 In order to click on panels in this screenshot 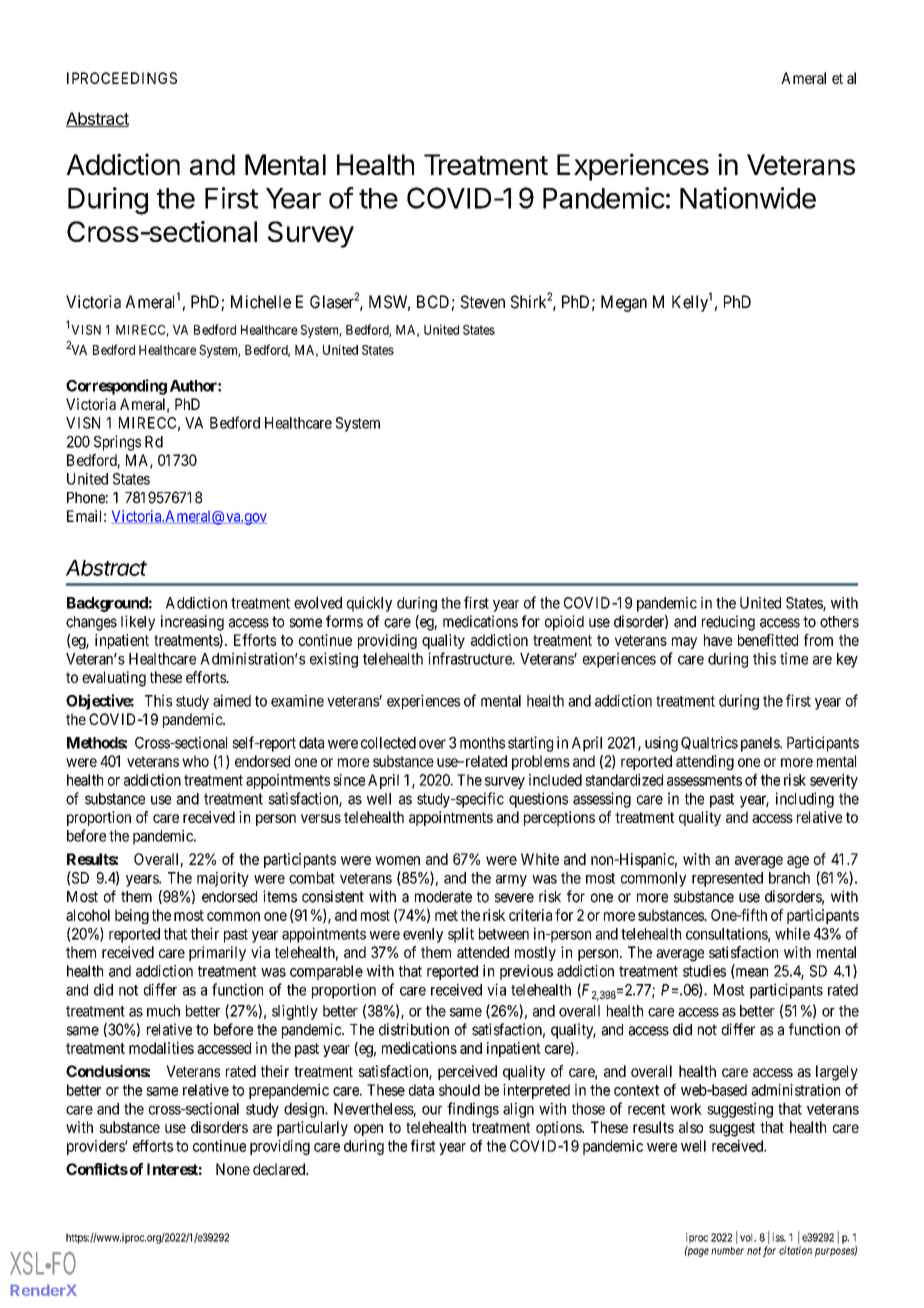, I will do `click(761, 744)`.
